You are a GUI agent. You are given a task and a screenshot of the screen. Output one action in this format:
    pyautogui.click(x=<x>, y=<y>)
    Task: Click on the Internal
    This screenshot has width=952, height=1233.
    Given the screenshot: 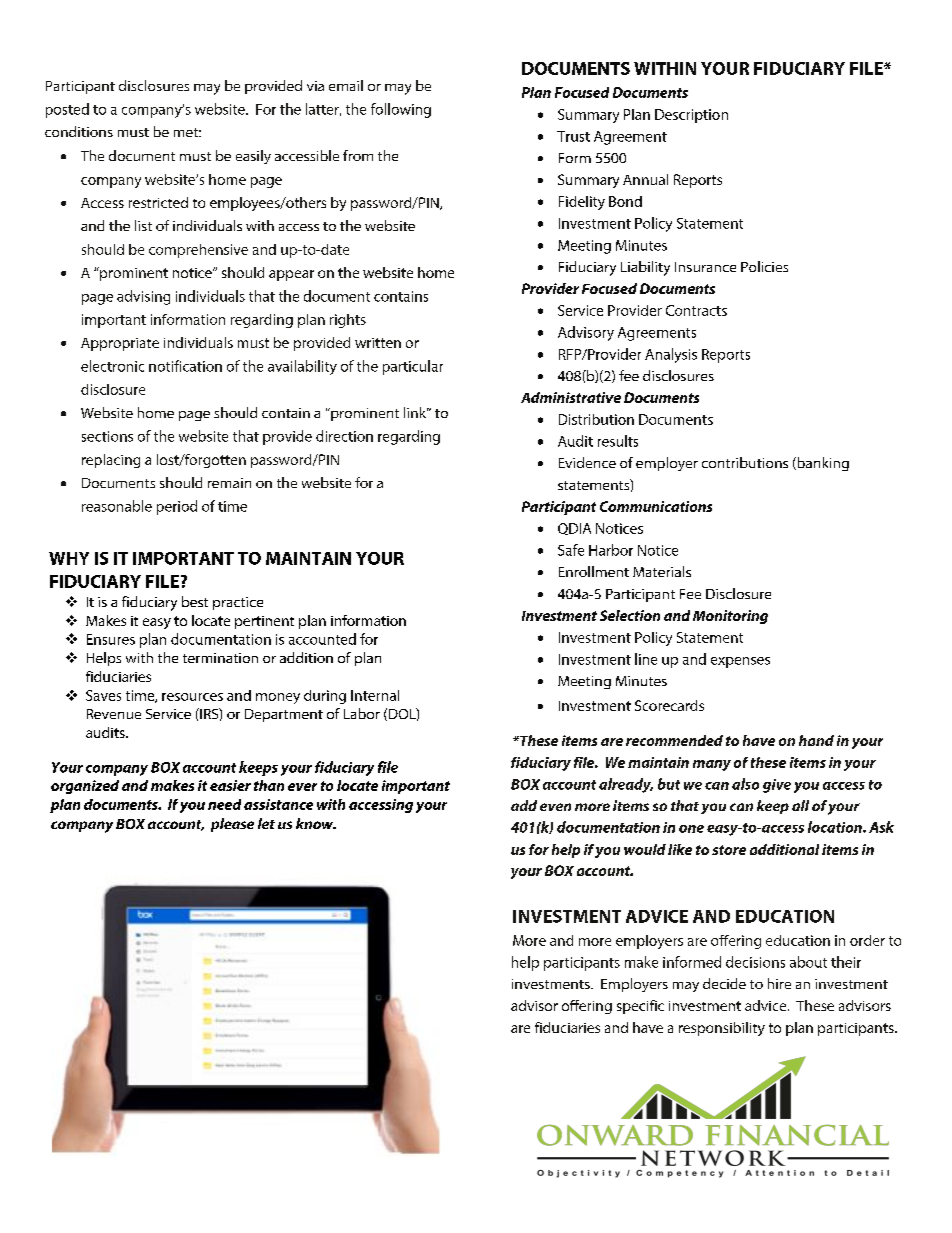 What is the action you would take?
    pyautogui.click(x=375, y=695)
